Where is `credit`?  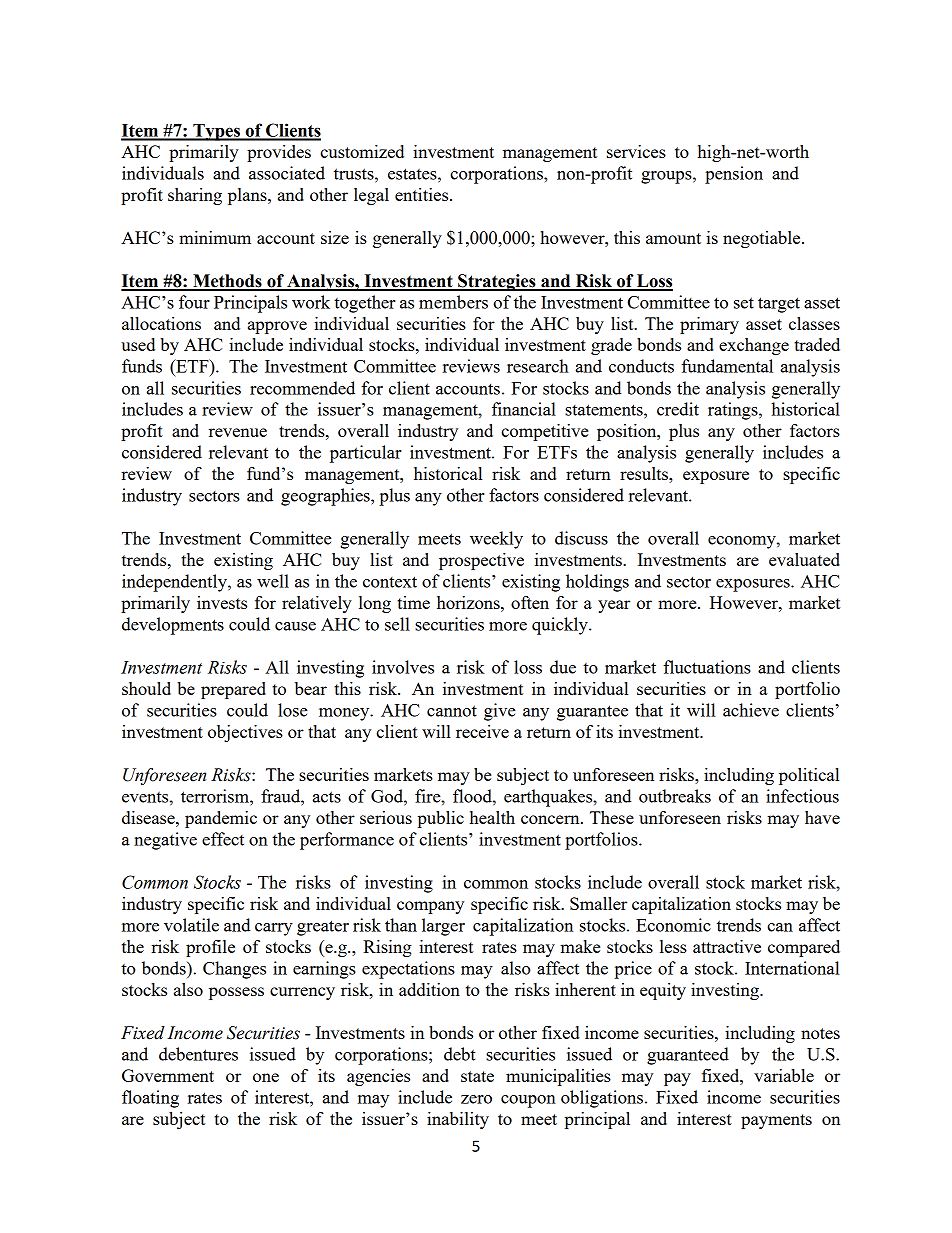 credit is located at coordinates (678, 409).
